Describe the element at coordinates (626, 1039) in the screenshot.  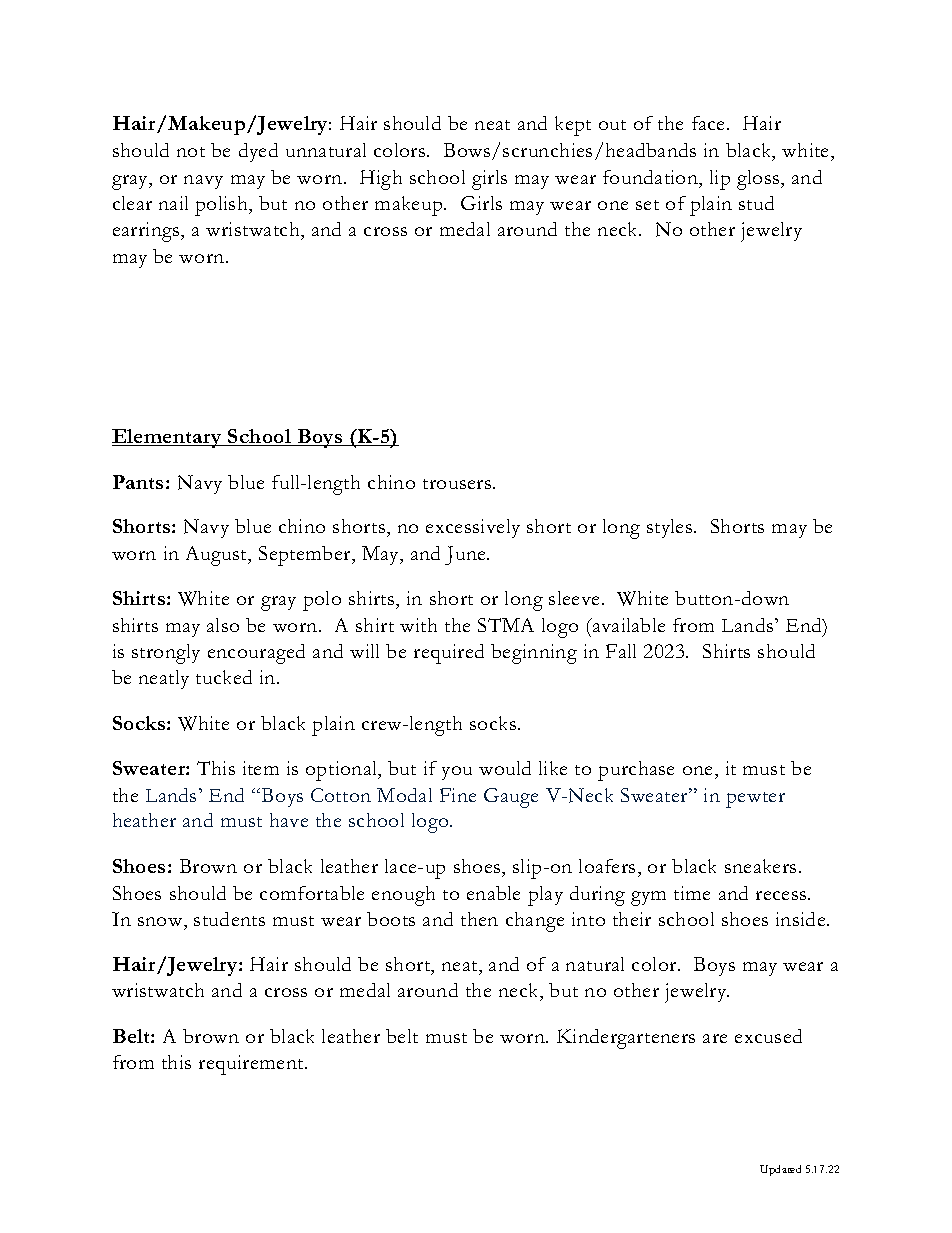
I see `Kindergarteners` at that location.
